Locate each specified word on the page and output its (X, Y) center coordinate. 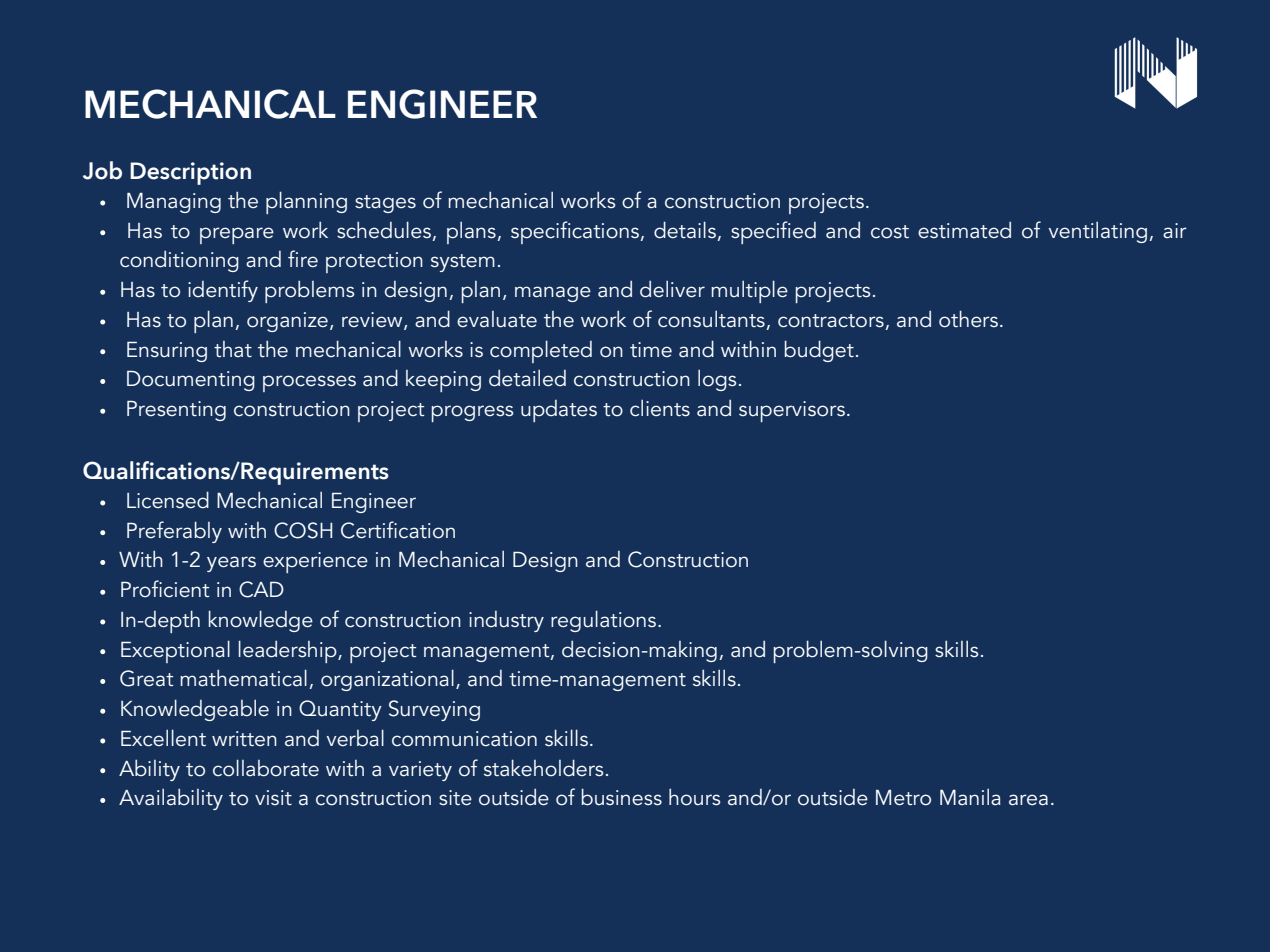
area (1028, 800)
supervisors (792, 411)
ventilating (1097, 232)
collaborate (266, 768)
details (685, 230)
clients (660, 408)
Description (190, 173)
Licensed (168, 500)
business (622, 797)
